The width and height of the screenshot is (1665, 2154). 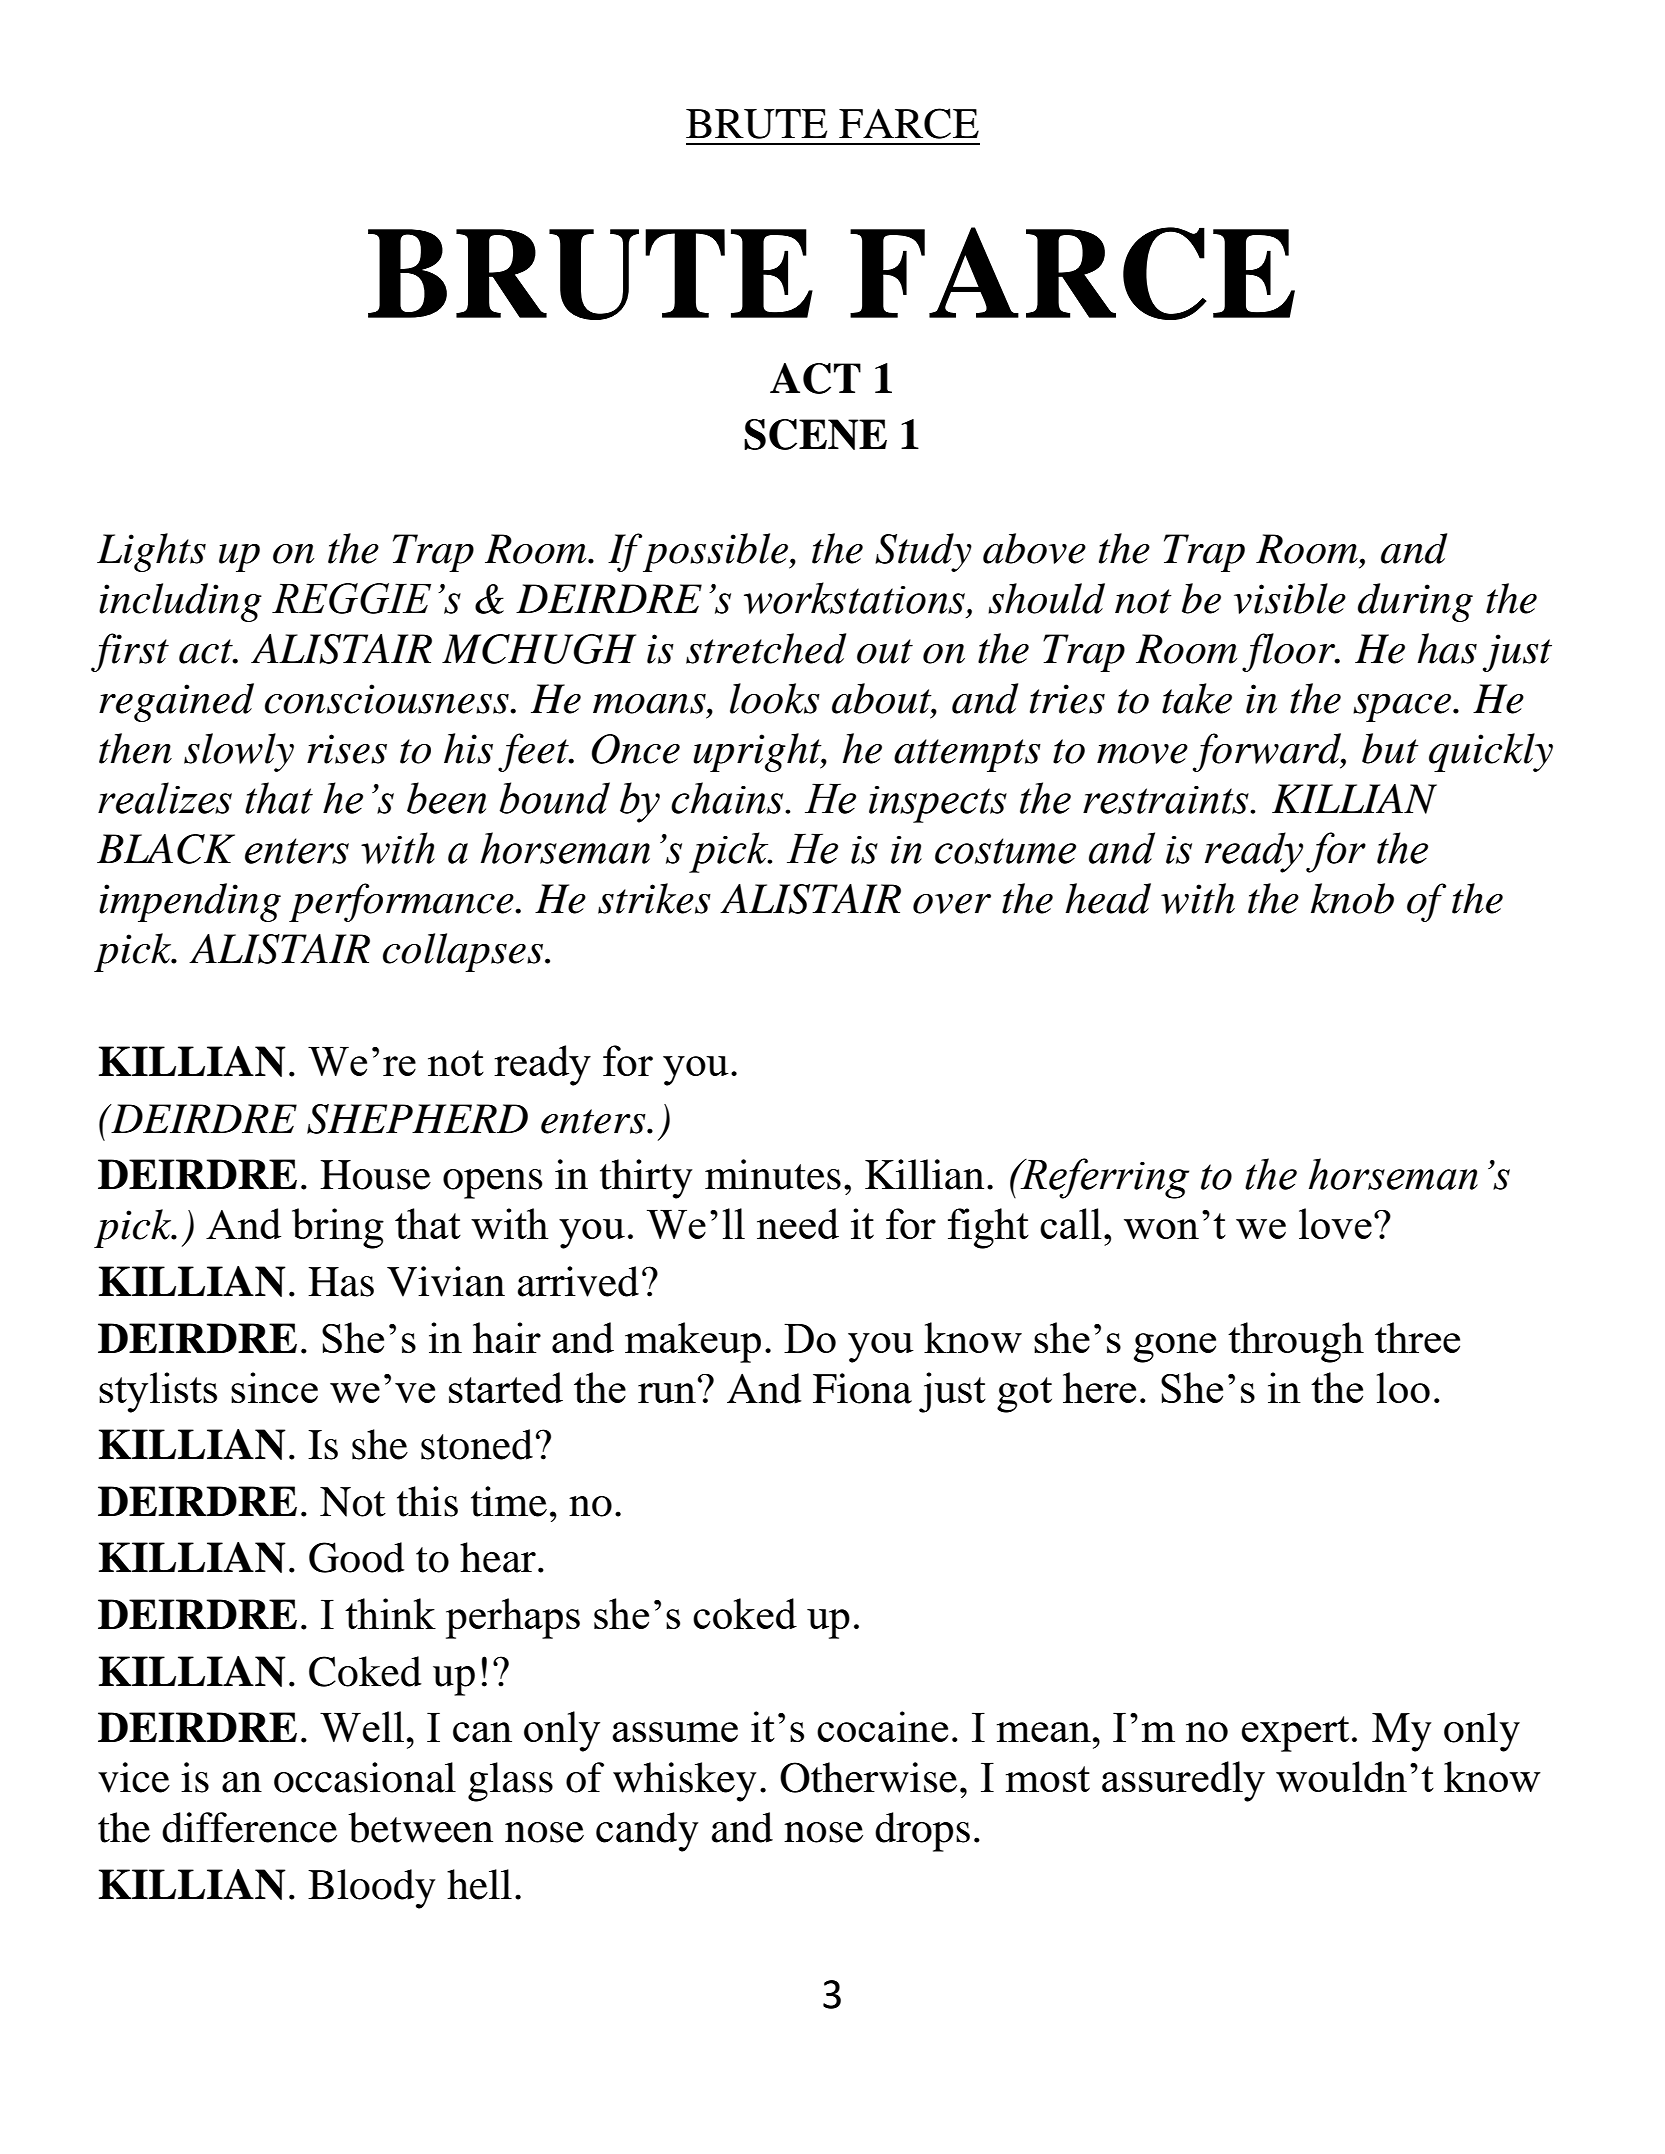 I want to click on House, so click(x=375, y=1175).
